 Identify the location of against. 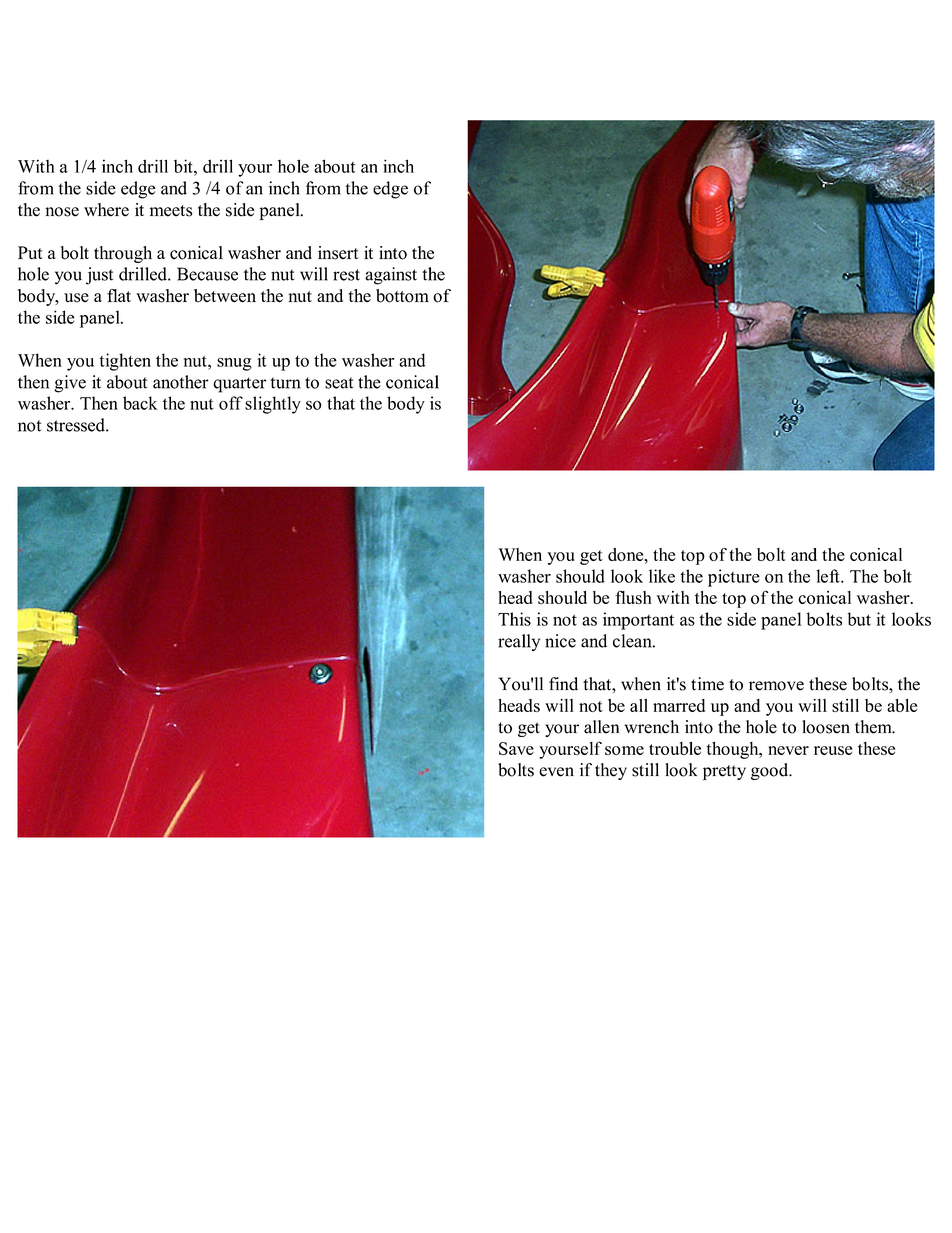
(391, 276).
